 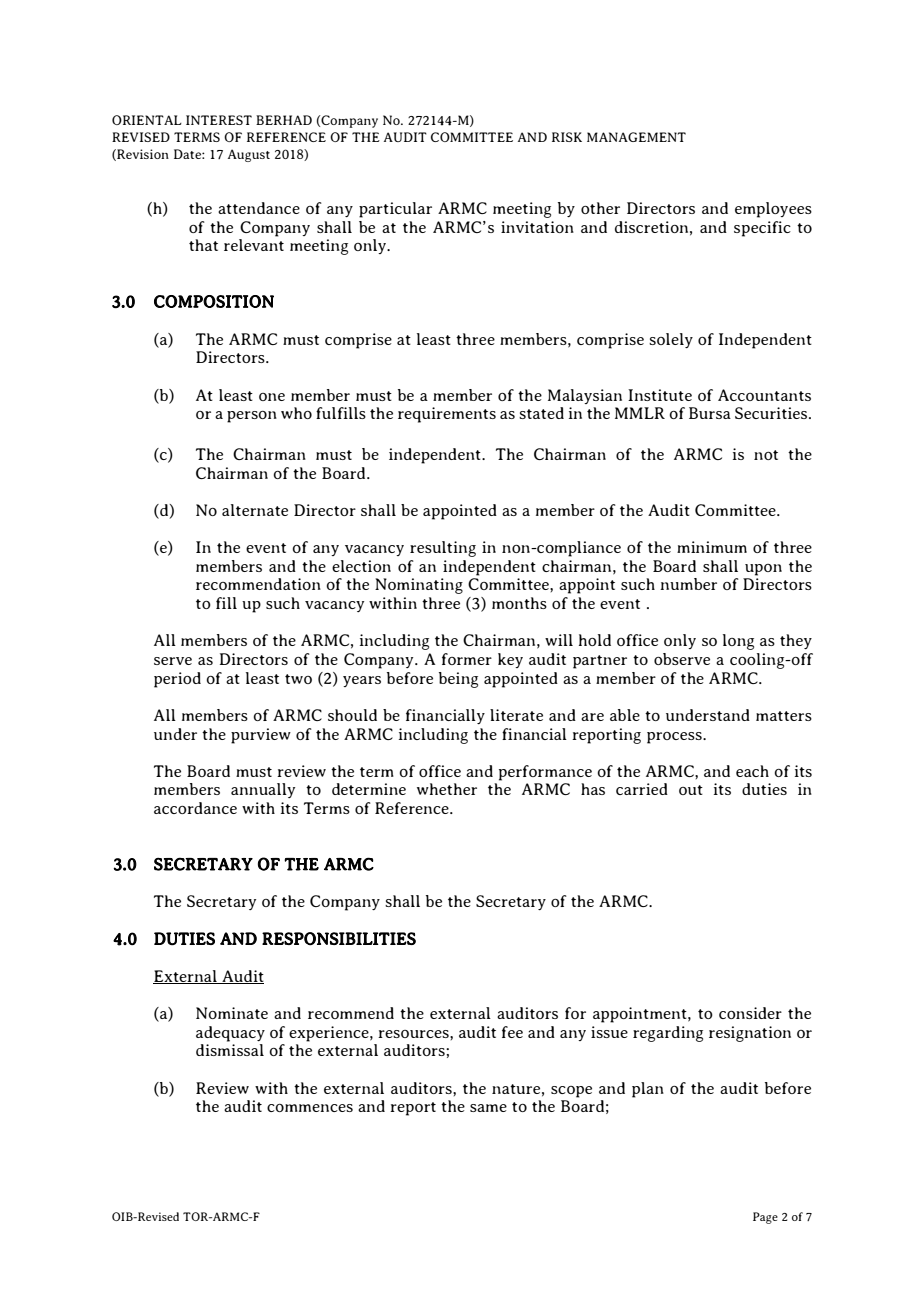 I want to click on long, so click(x=738, y=642).
